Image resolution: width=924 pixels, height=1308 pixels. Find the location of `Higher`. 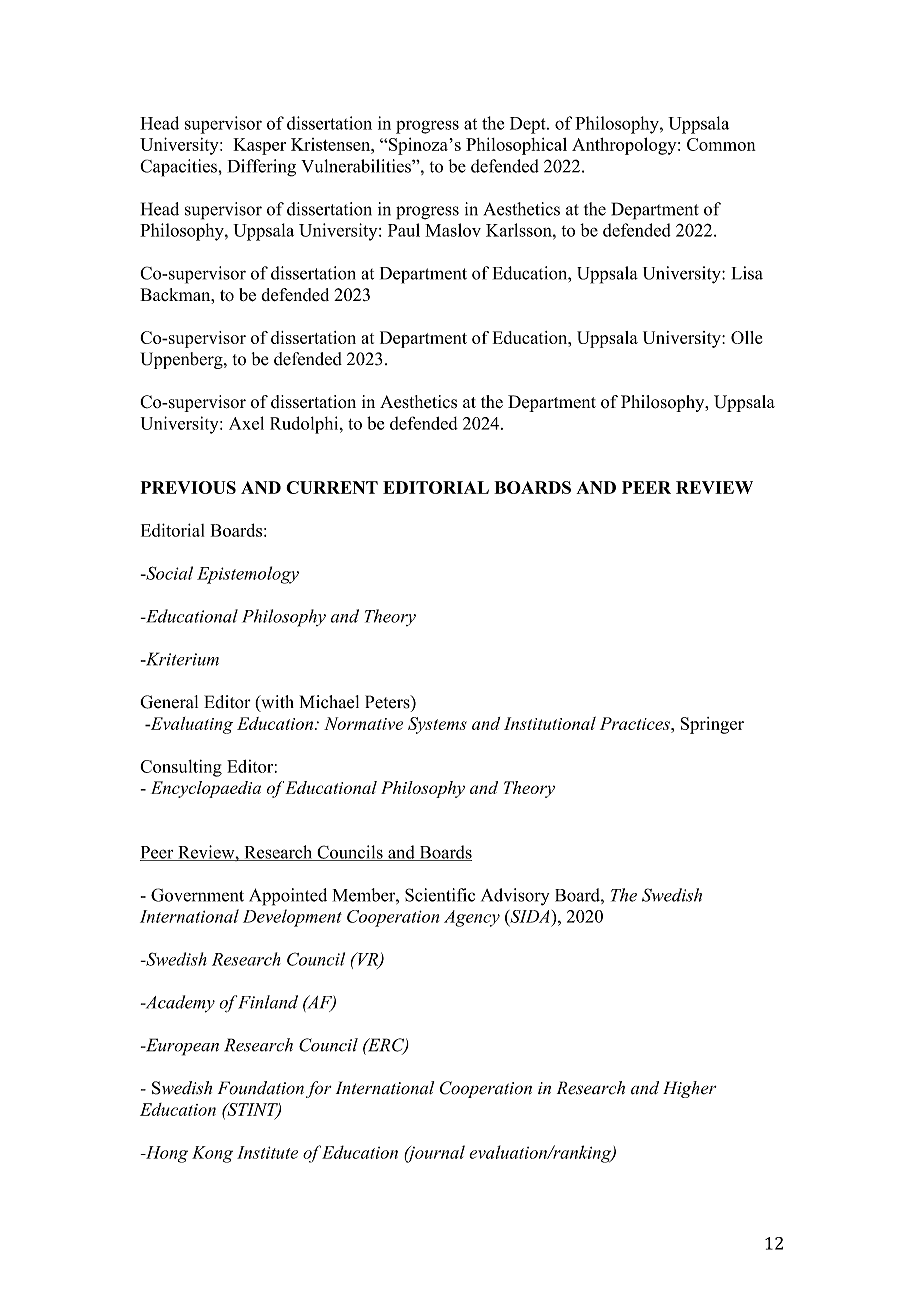

Higher is located at coordinates (690, 1089).
